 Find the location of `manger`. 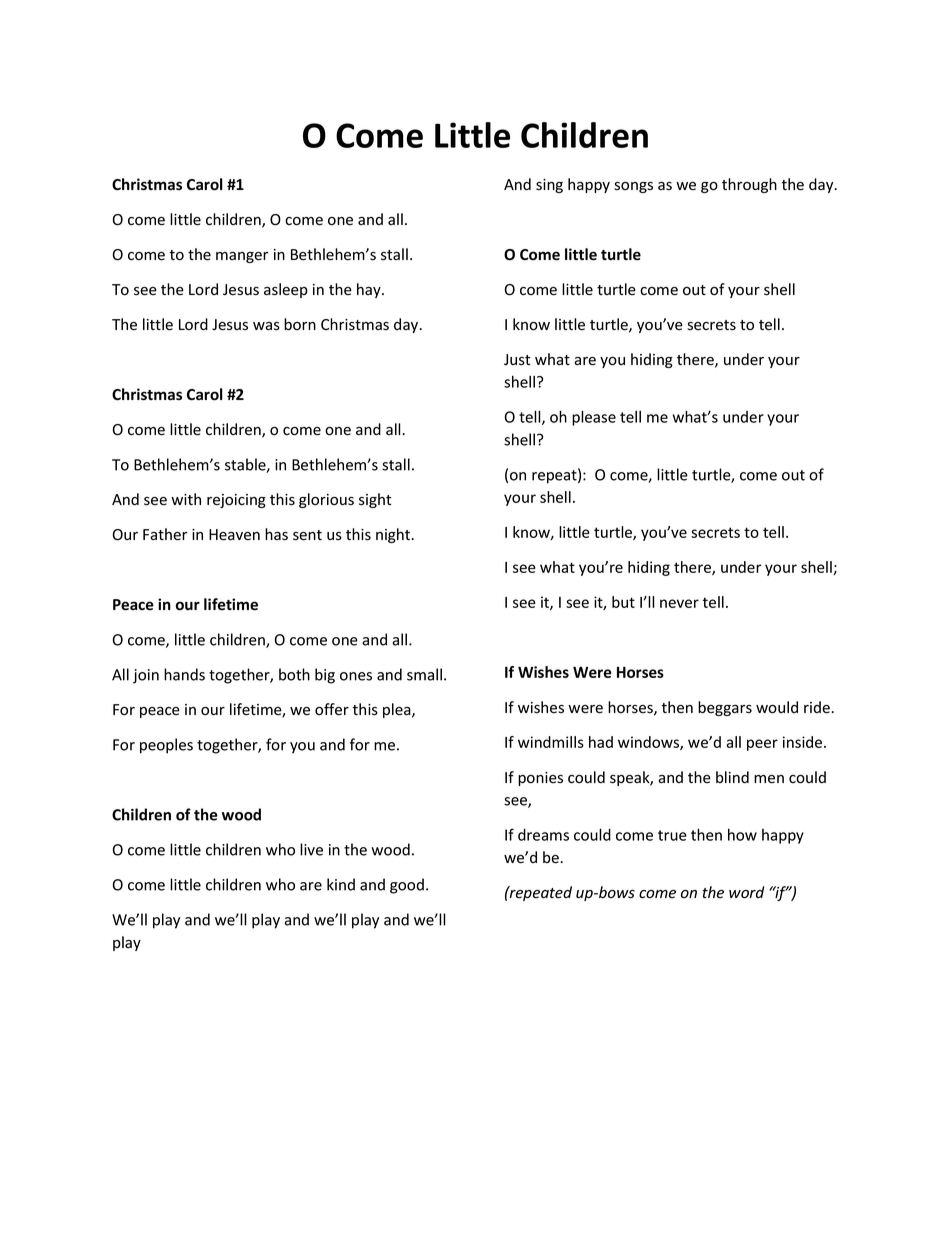

manger is located at coordinates (242, 257).
